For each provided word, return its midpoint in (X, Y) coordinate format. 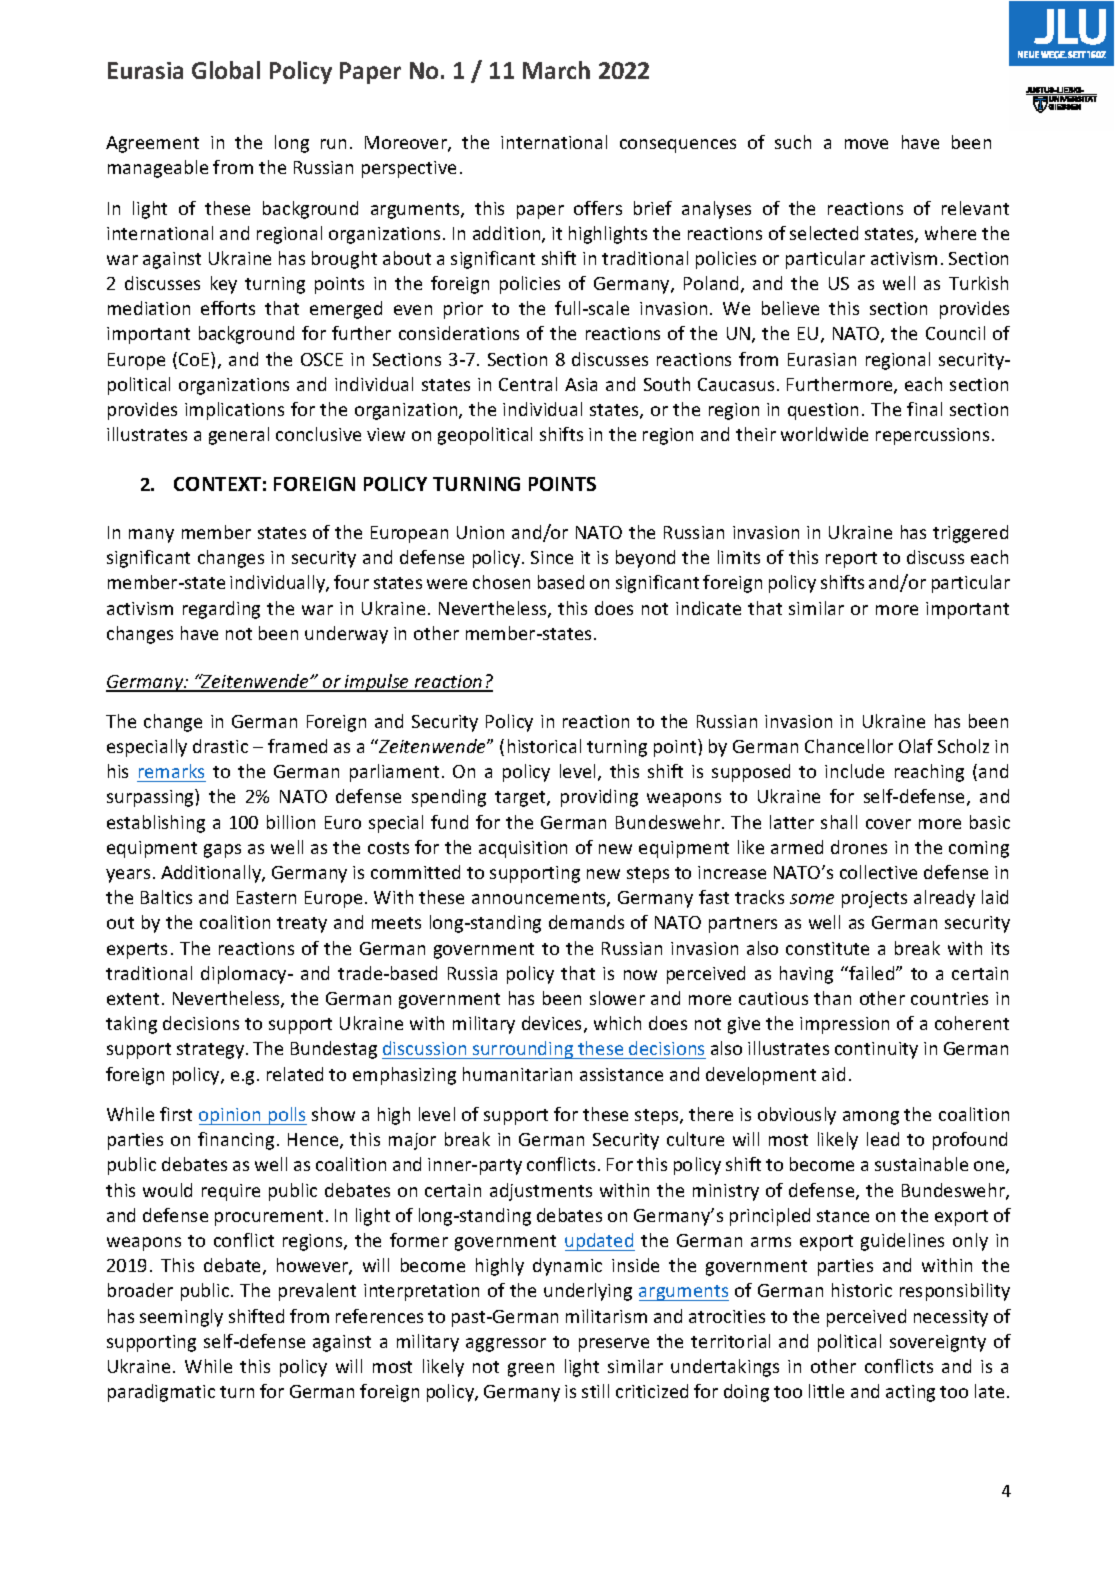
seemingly (181, 1318)
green (531, 1370)
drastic (220, 746)
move (866, 144)
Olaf (916, 746)
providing (599, 798)
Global (226, 70)
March (556, 70)
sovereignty (938, 1343)
